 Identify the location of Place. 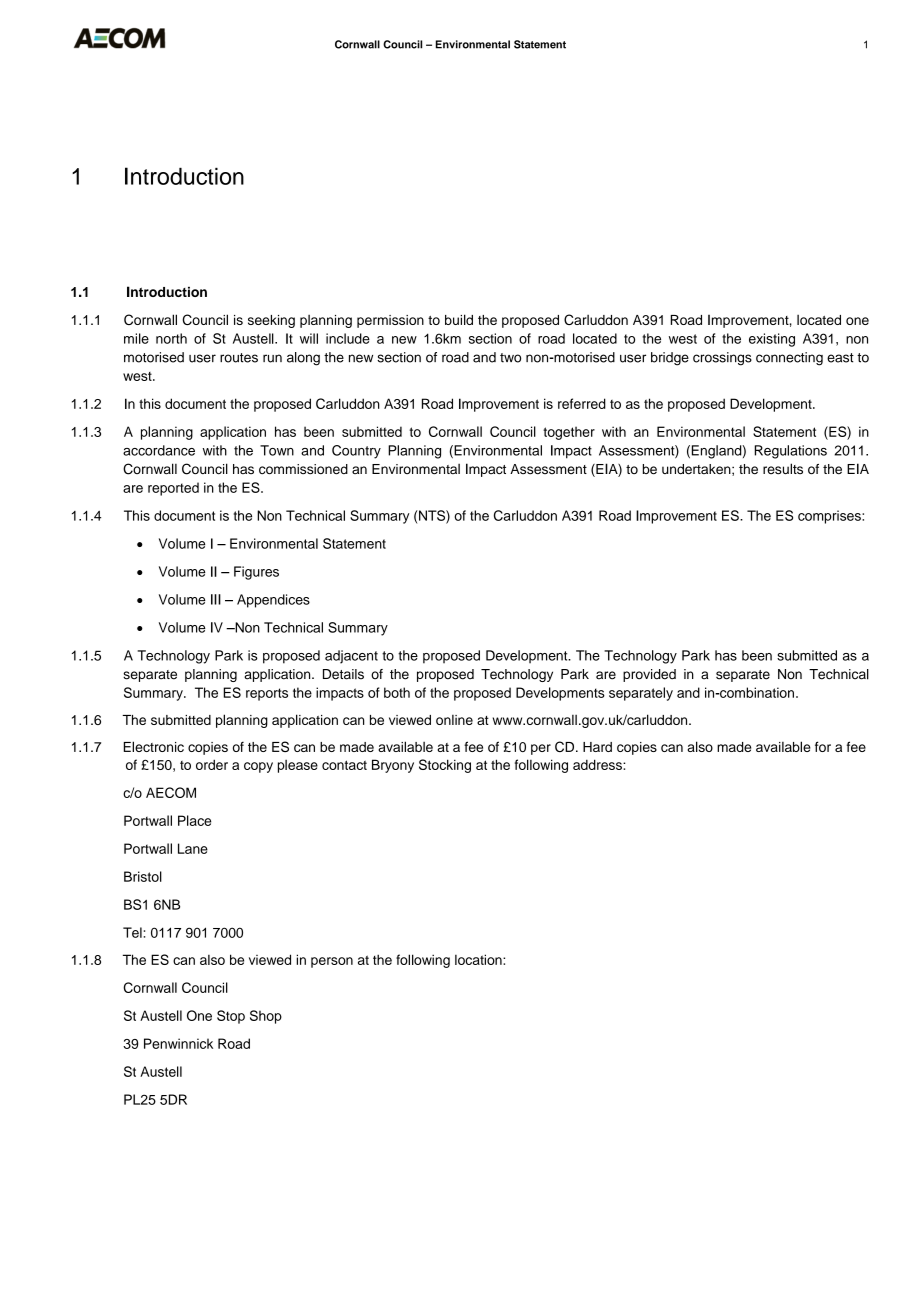
(194, 820).
